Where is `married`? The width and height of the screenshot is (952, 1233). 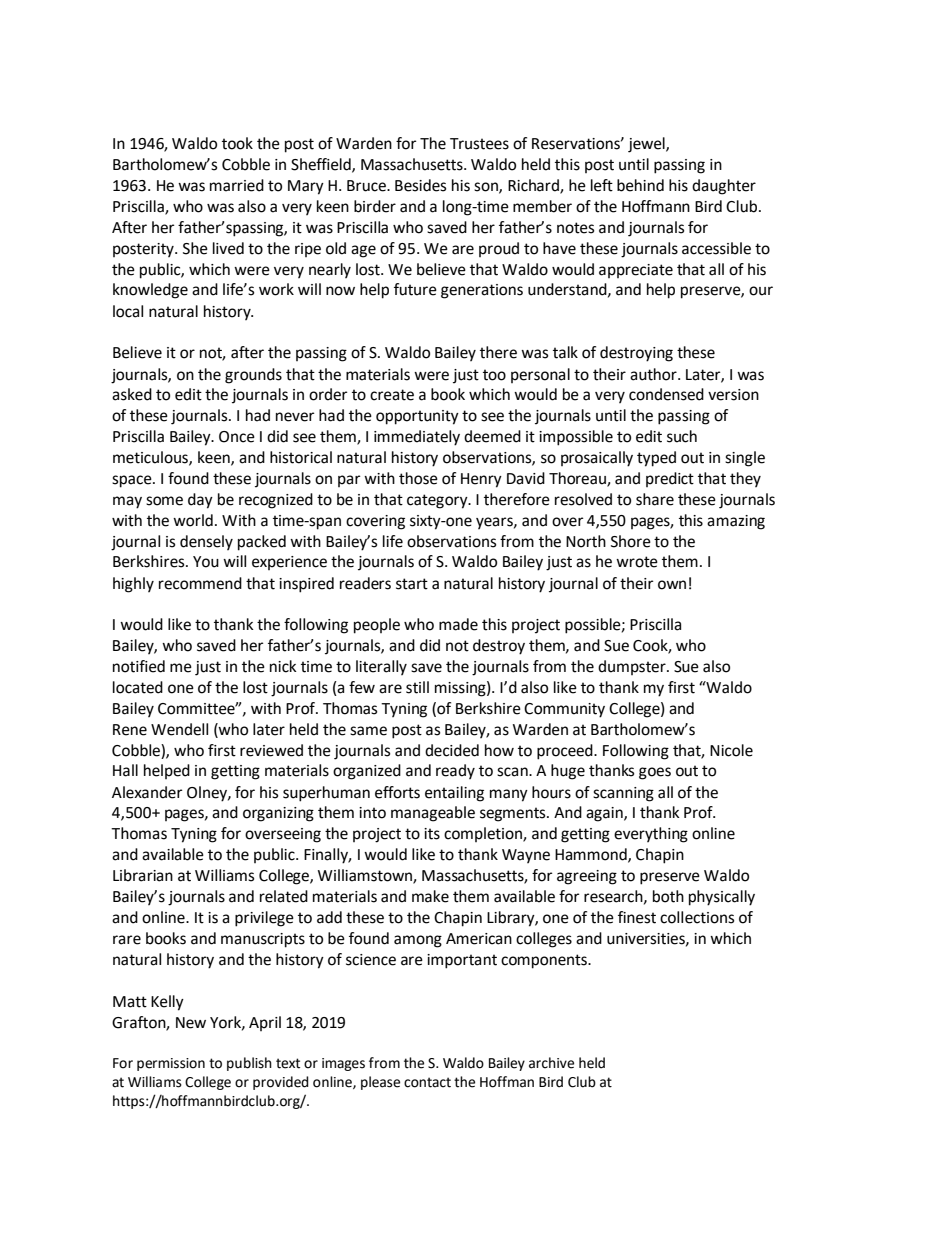
married is located at coordinates (237, 185).
